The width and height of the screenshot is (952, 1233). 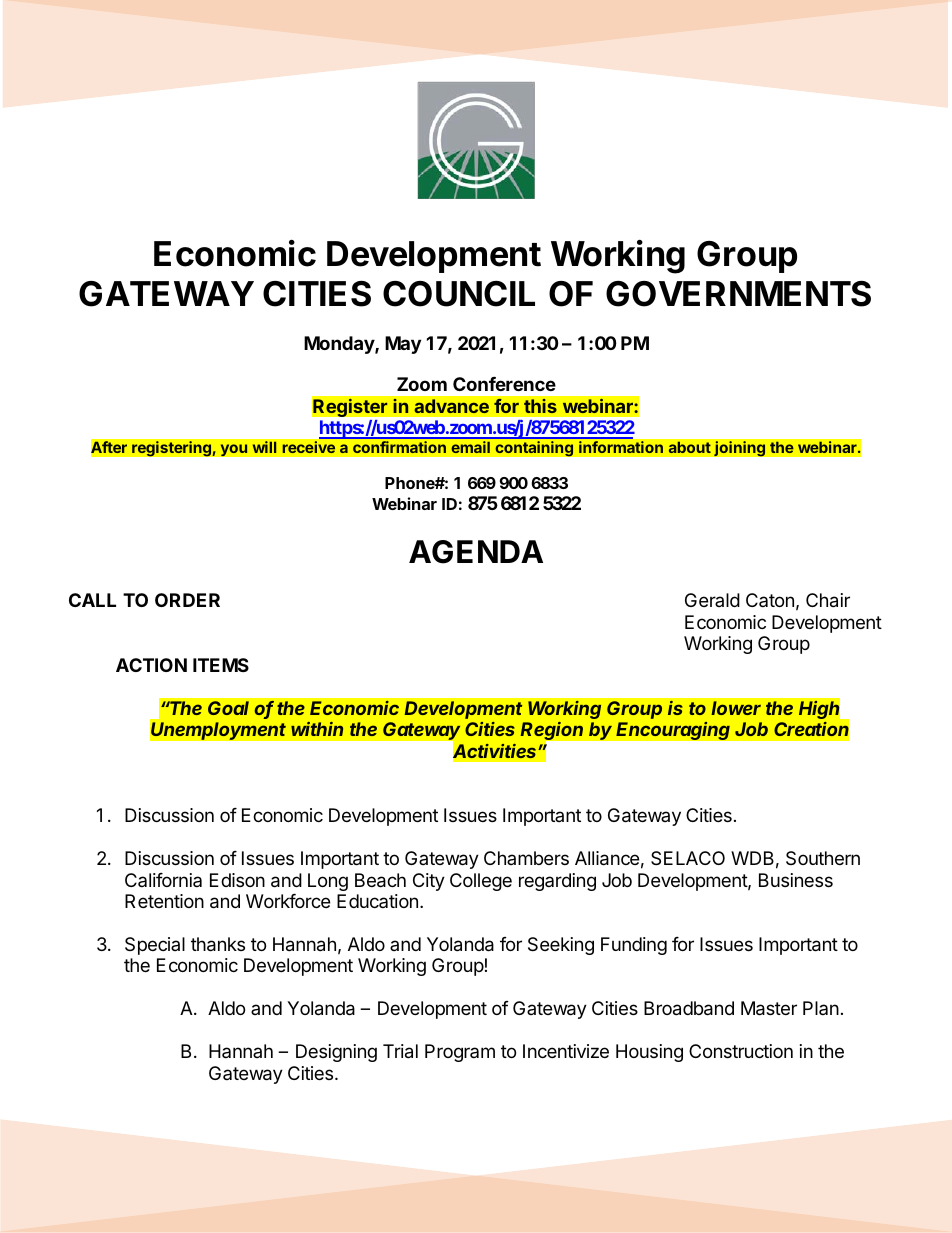 What do you see at coordinates (459, 294) in the screenshot?
I see `COUNCIL` at bounding box center [459, 294].
